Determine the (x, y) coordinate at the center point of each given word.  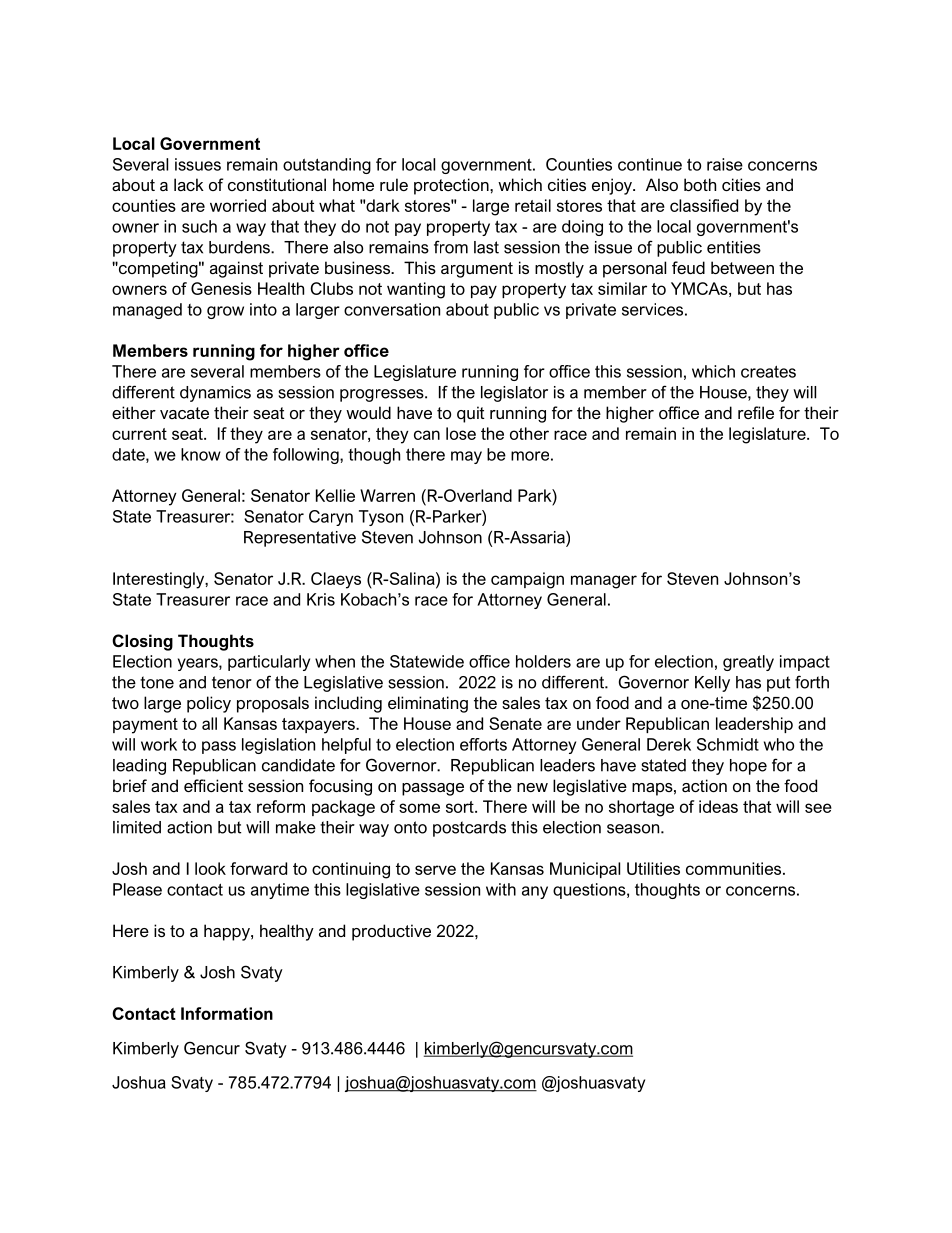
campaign (527, 580)
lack (189, 184)
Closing (142, 642)
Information (227, 1013)
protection (452, 186)
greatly (748, 663)
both (700, 184)
